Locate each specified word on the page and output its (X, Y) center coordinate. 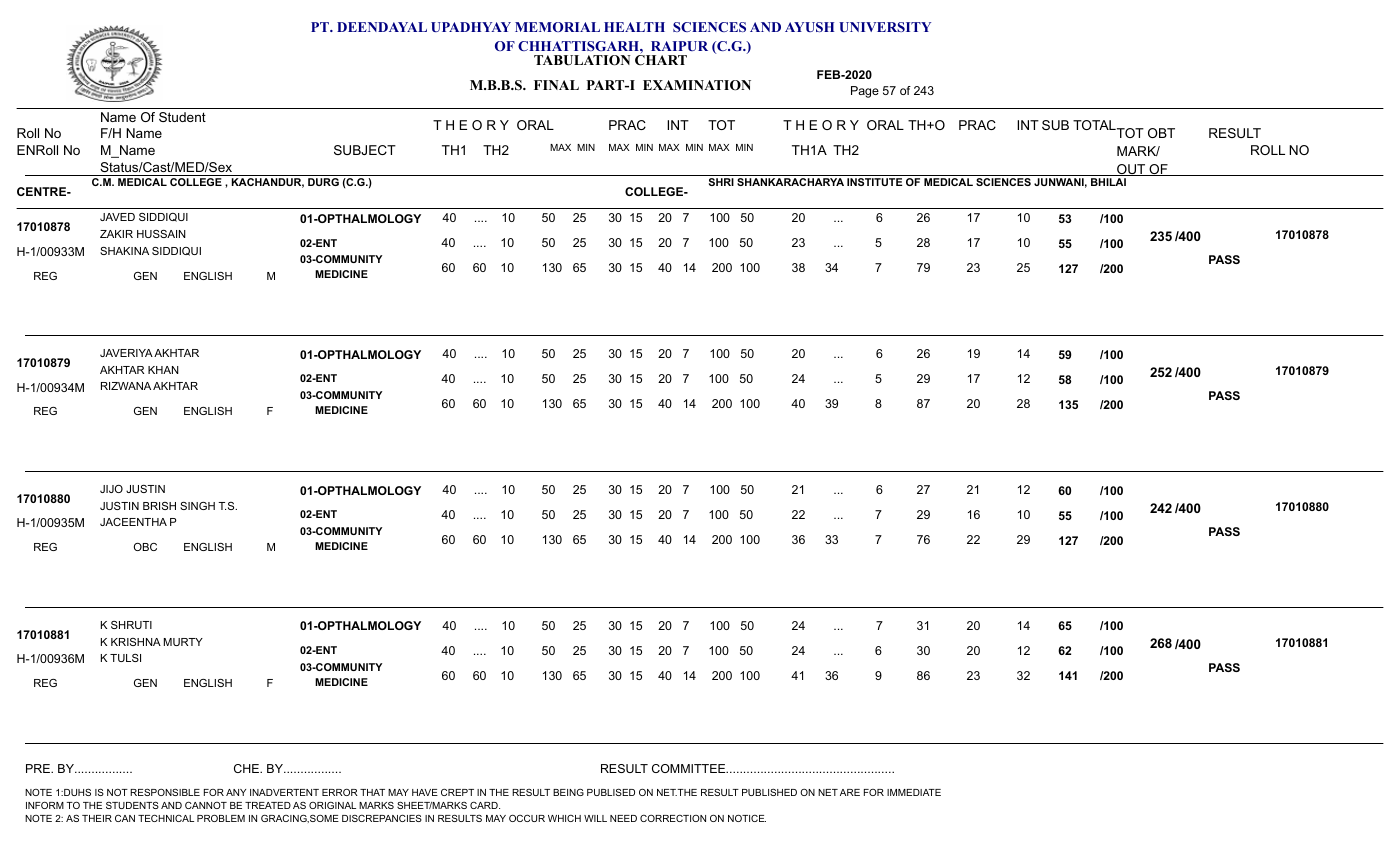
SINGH (197, 506)
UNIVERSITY (885, 27)
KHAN (163, 370)
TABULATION (582, 60)
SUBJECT (365, 150)
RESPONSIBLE (165, 792)
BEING (568, 792)
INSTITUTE (874, 182)
